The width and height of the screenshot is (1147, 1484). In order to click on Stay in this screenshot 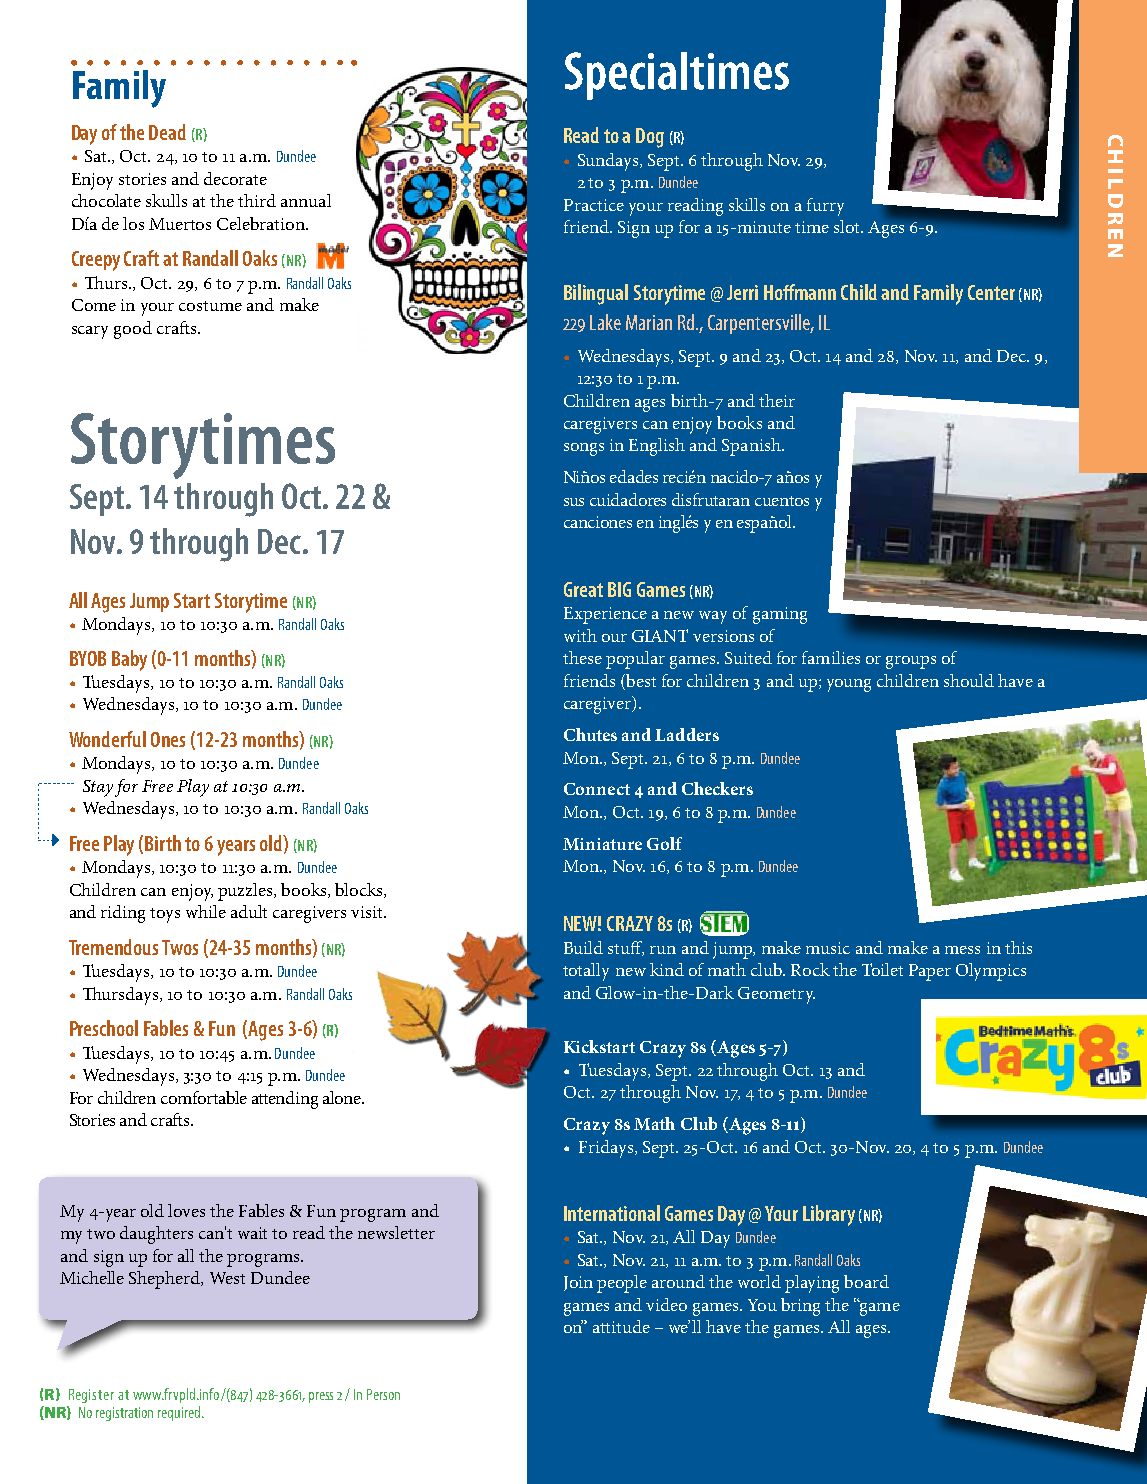, I will do `click(98, 788)`.
